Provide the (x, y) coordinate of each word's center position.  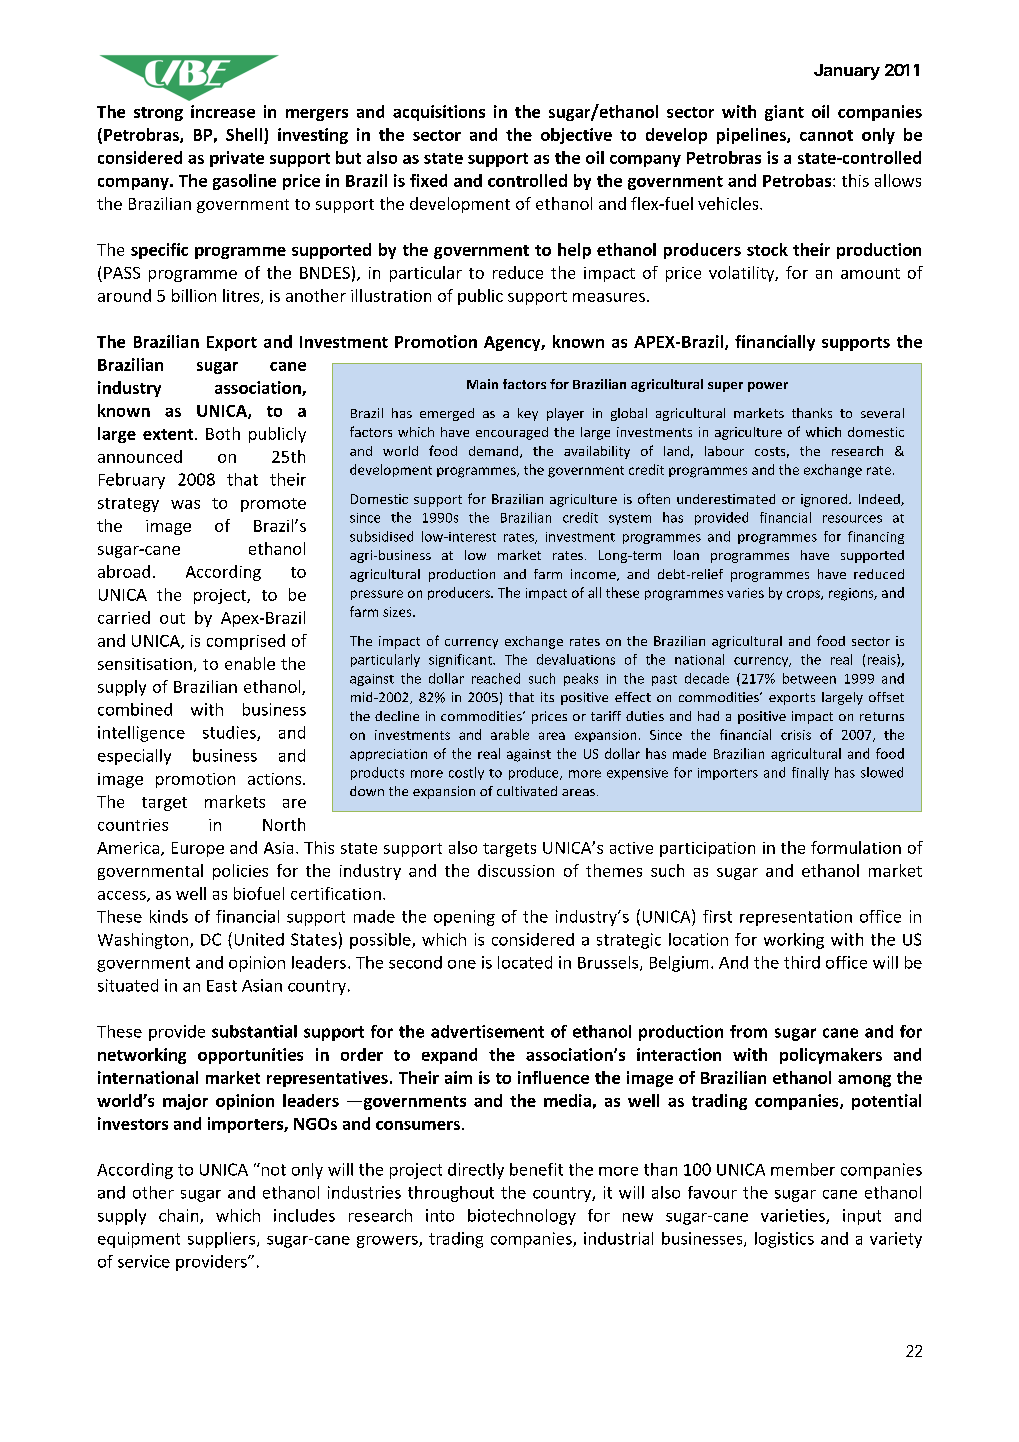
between (809, 678)
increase (223, 111)
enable (250, 663)
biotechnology (522, 1217)
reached (496, 678)
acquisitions (439, 113)
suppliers (223, 1240)
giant (784, 113)
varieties (794, 1216)
